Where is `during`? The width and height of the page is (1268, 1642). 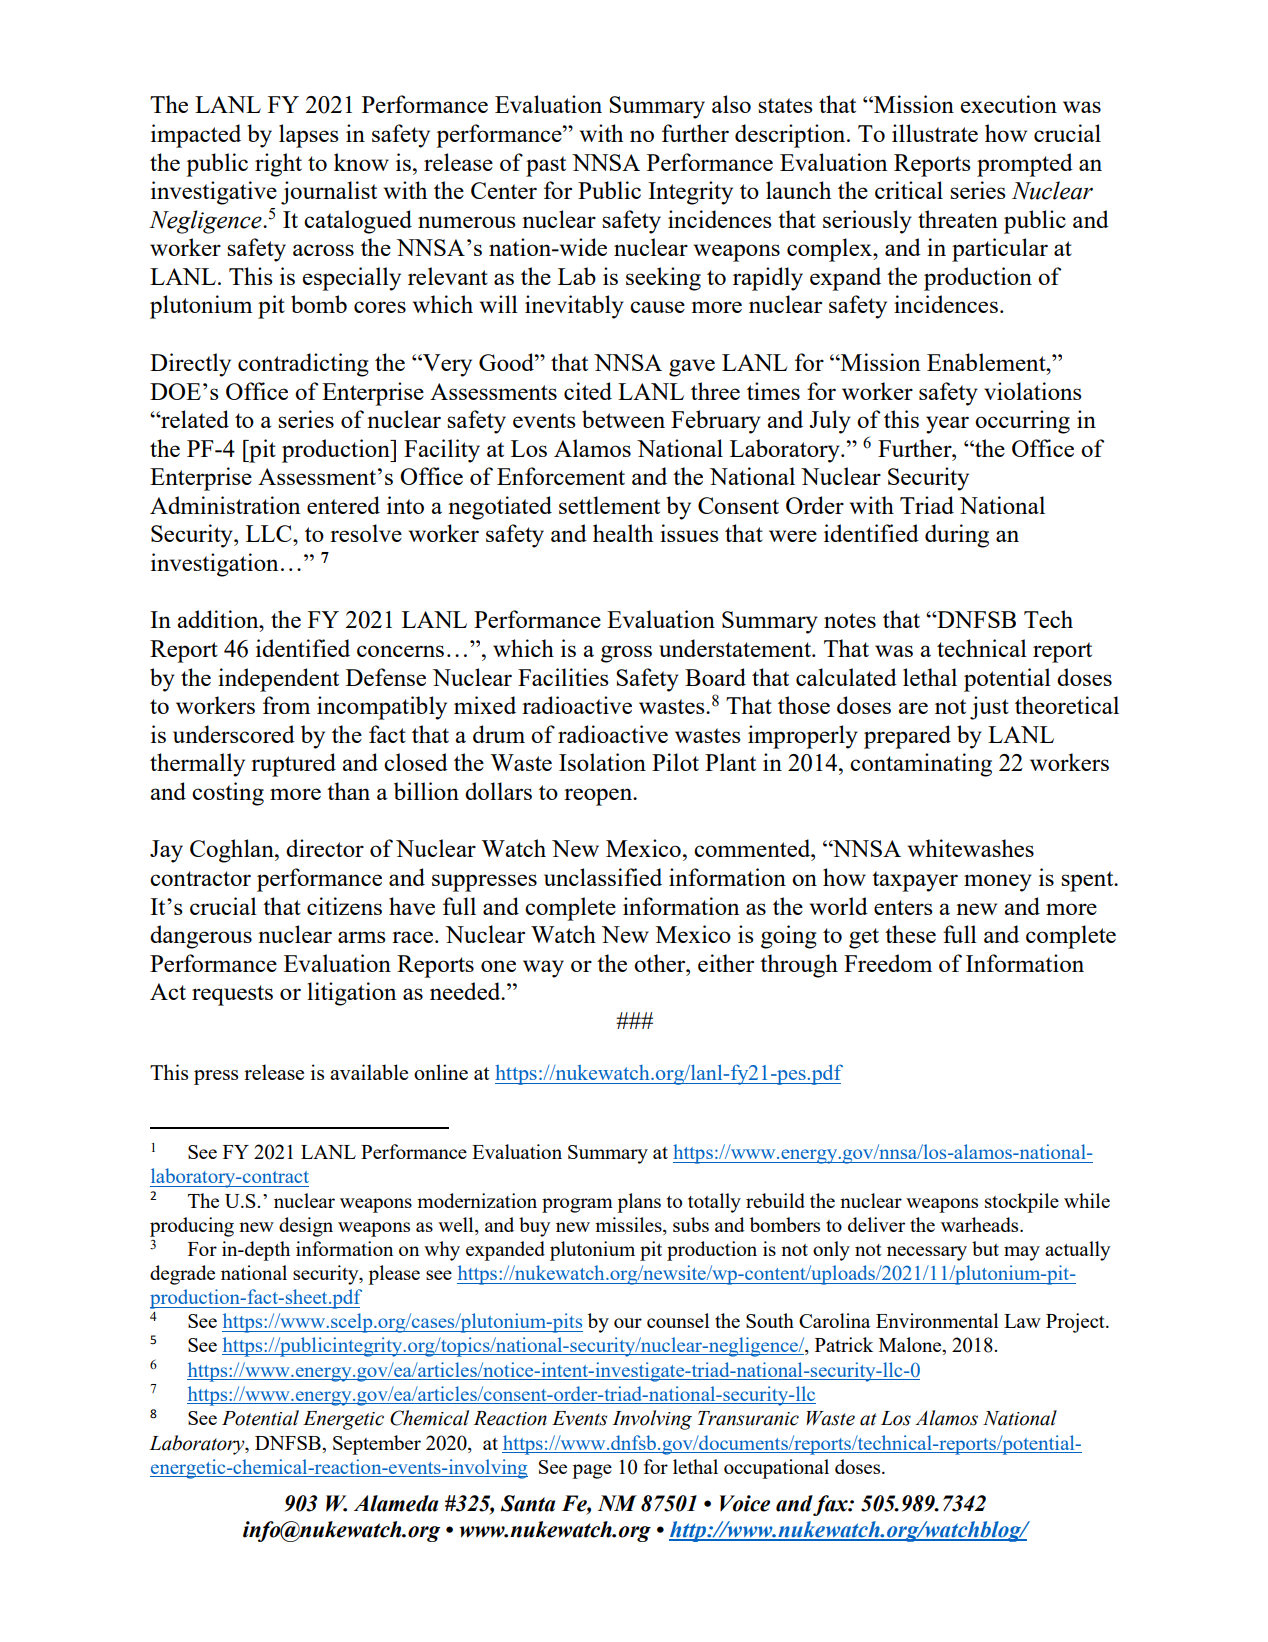 during is located at coordinates (957, 536).
